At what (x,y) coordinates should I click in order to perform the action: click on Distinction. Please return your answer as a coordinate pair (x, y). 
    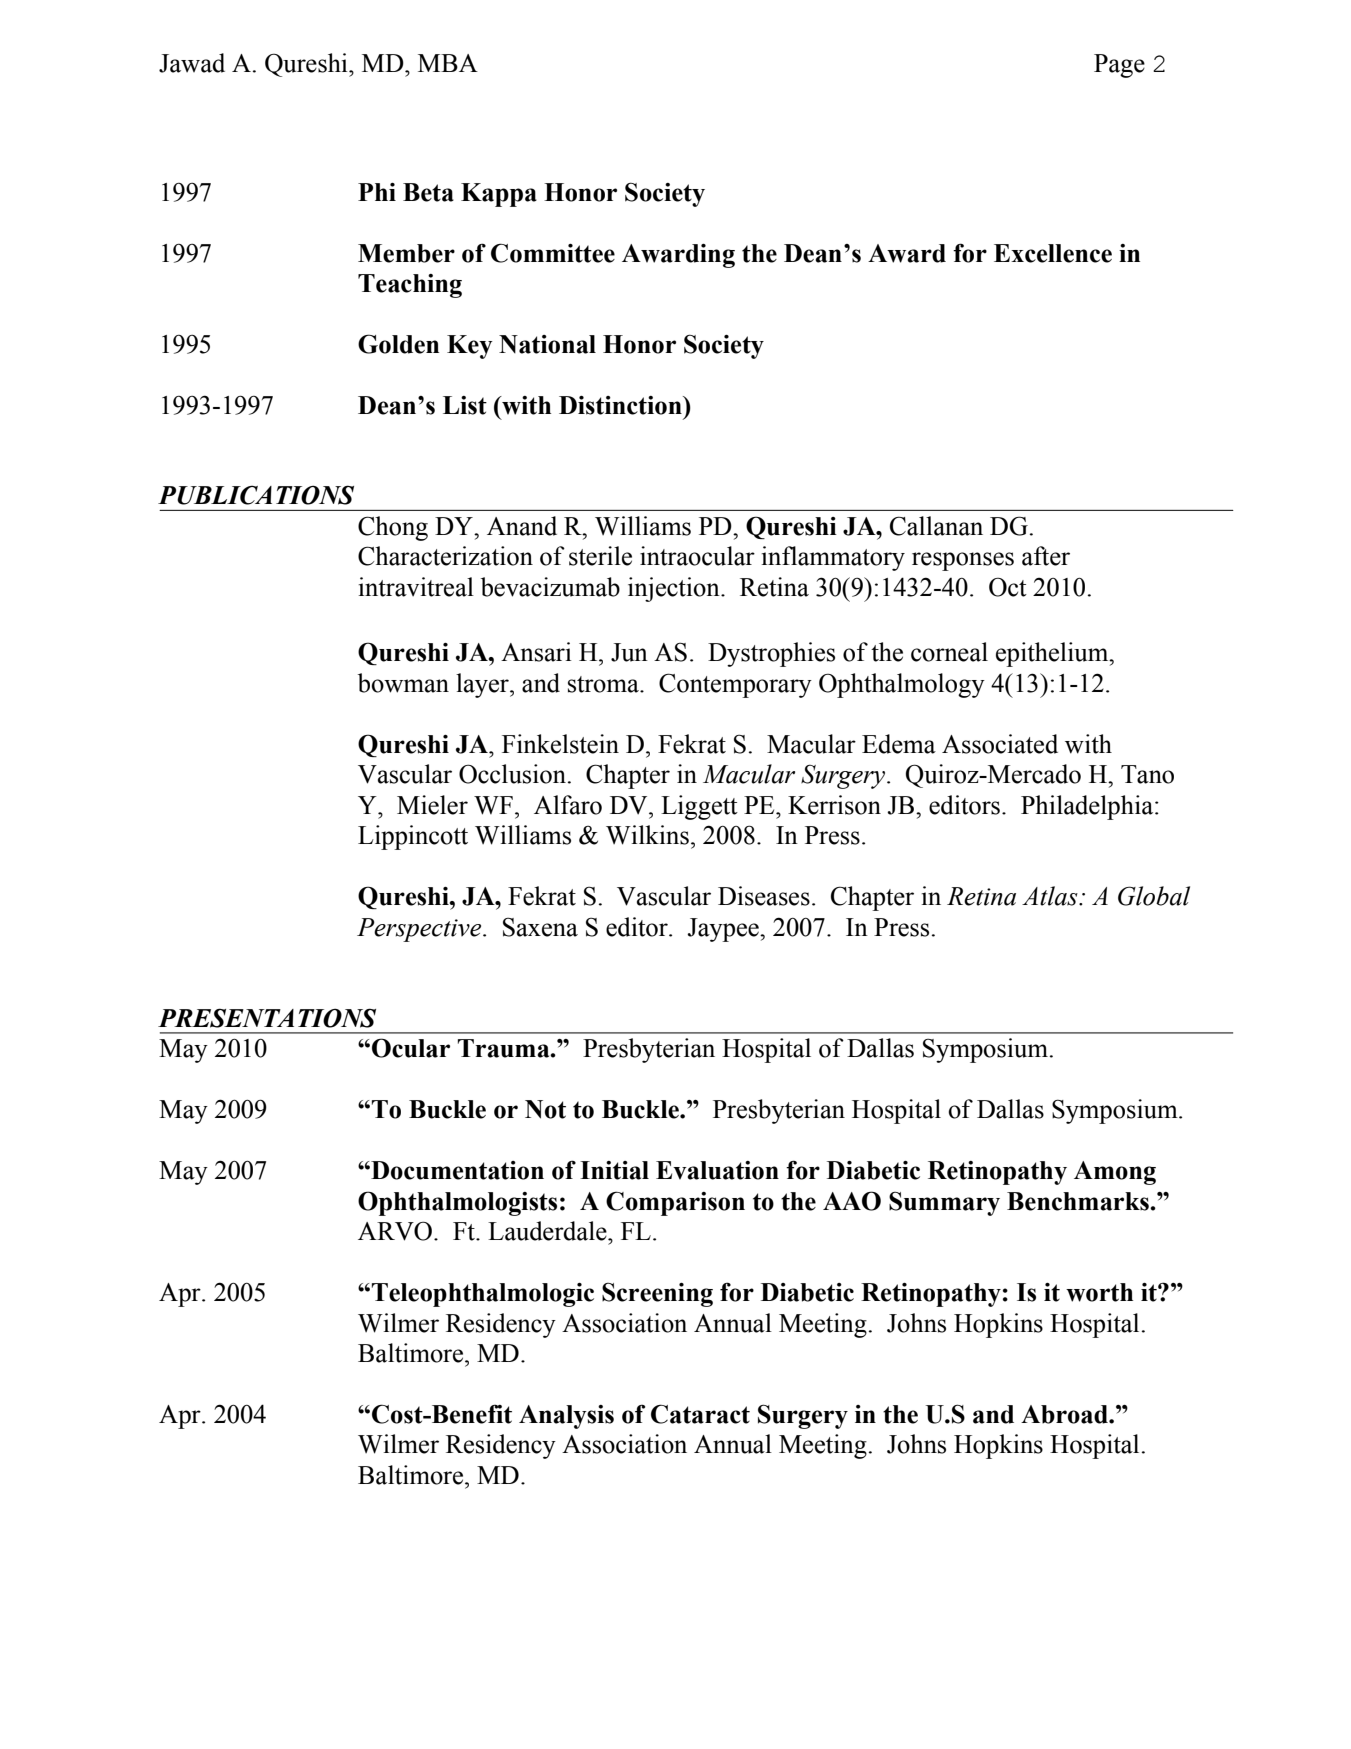
    Looking at the image, I should click on (621, 405).
